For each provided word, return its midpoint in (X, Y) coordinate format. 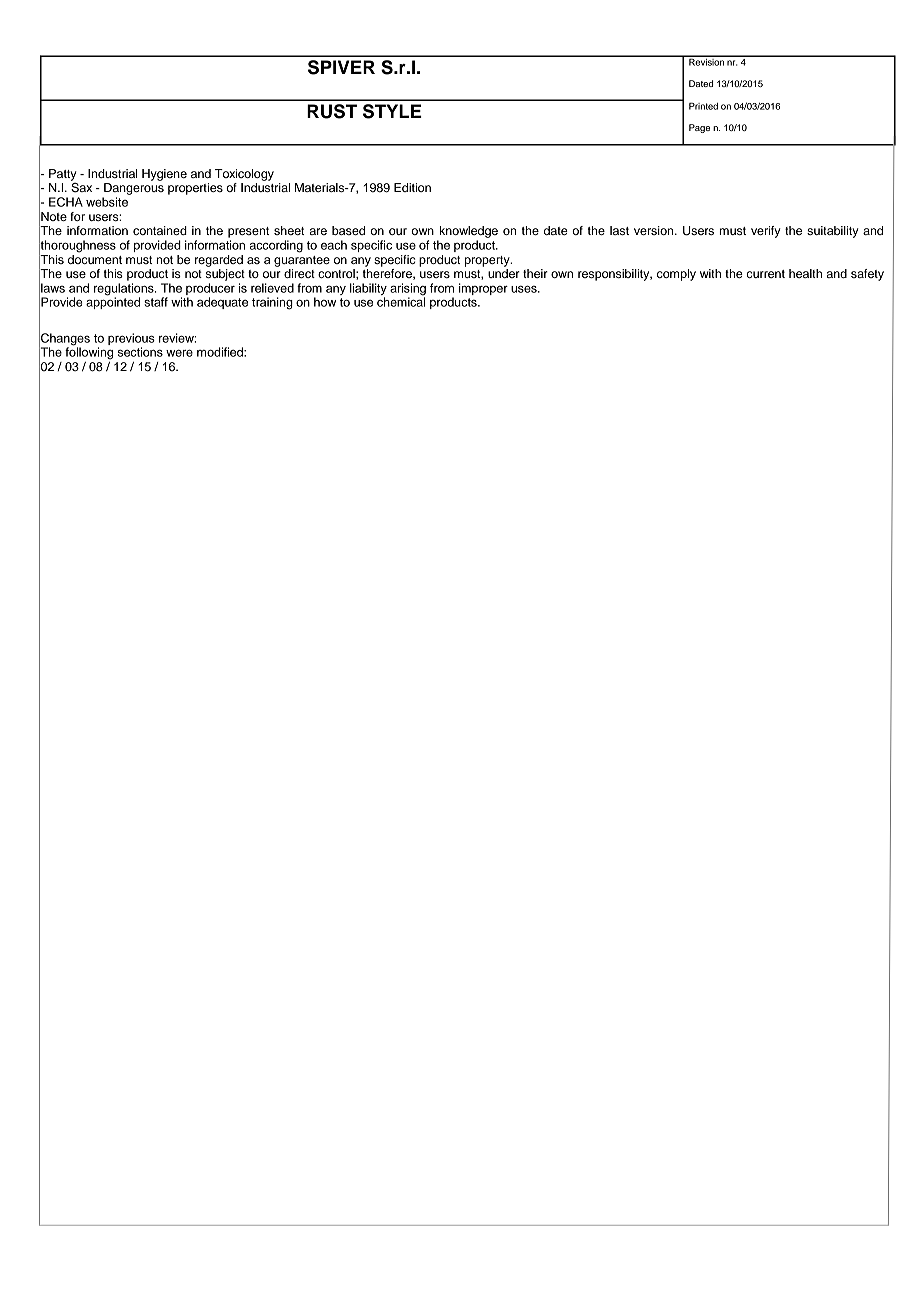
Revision (706, 61)
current (766, 274)
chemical (401, 301)
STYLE (392, 111)
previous (131, 339)
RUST (332, 111)
